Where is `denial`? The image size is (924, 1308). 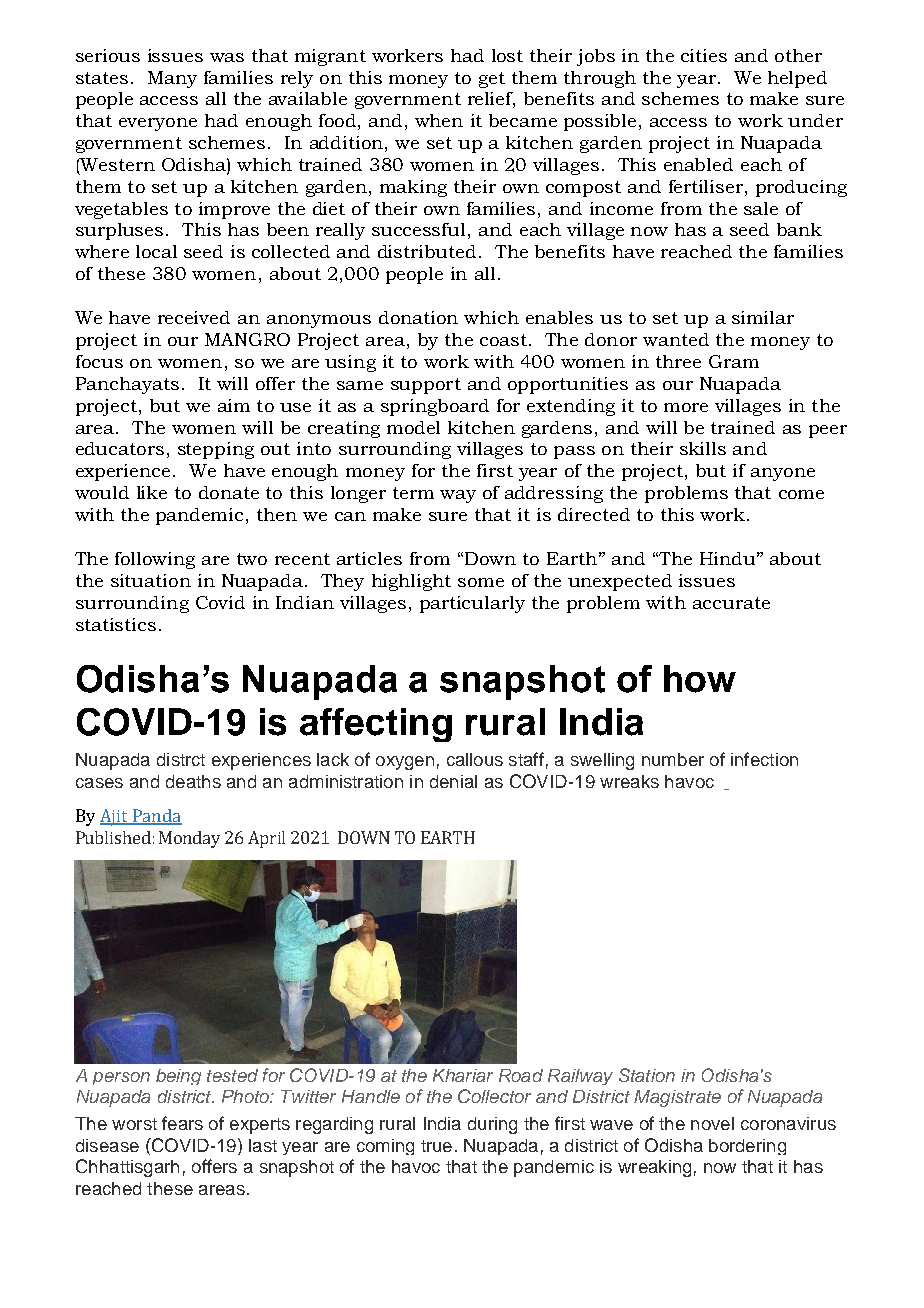 denial is located at coordinates (453, 781).
